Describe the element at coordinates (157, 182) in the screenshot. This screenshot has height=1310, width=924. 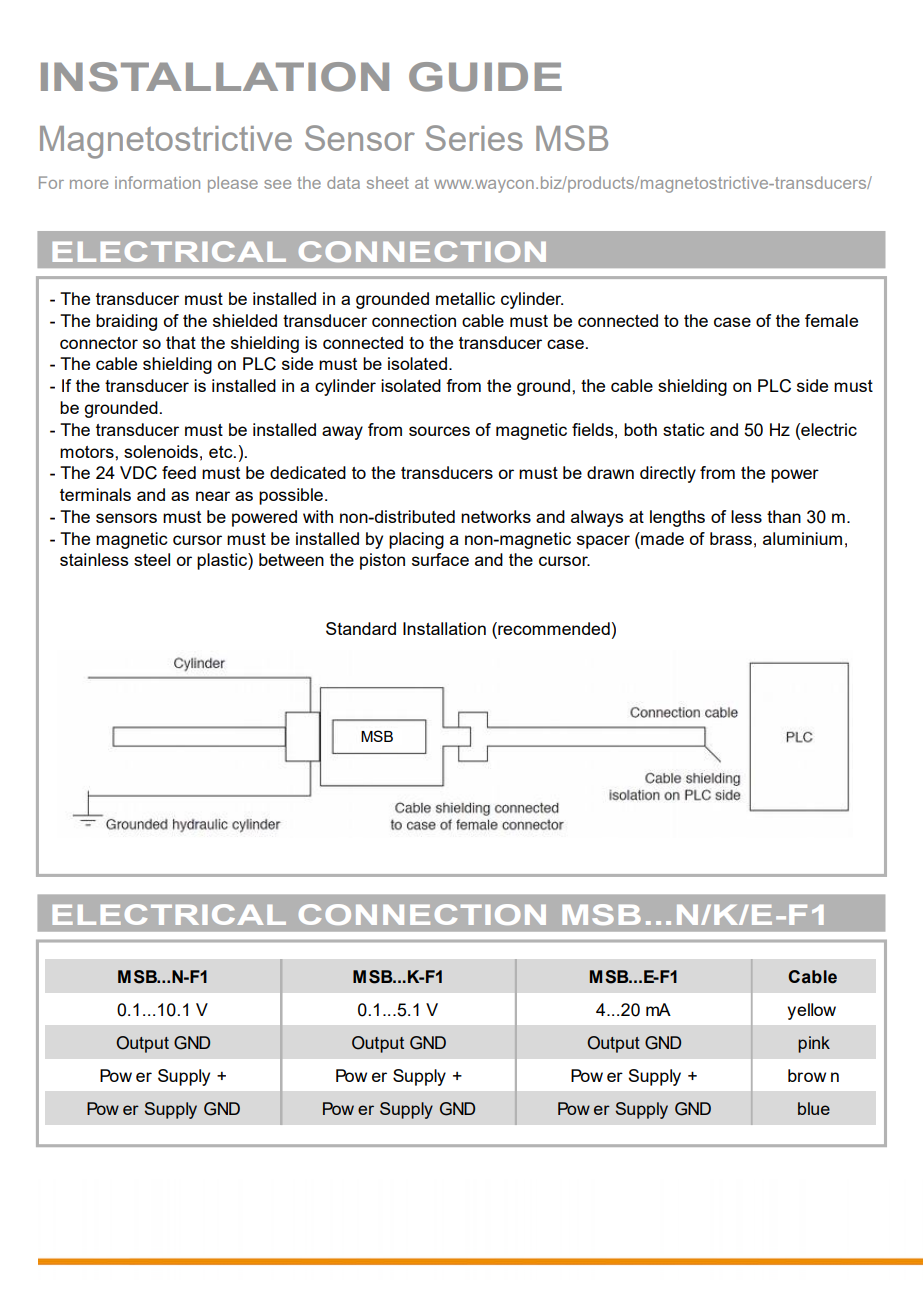
I see `information` at that location.
